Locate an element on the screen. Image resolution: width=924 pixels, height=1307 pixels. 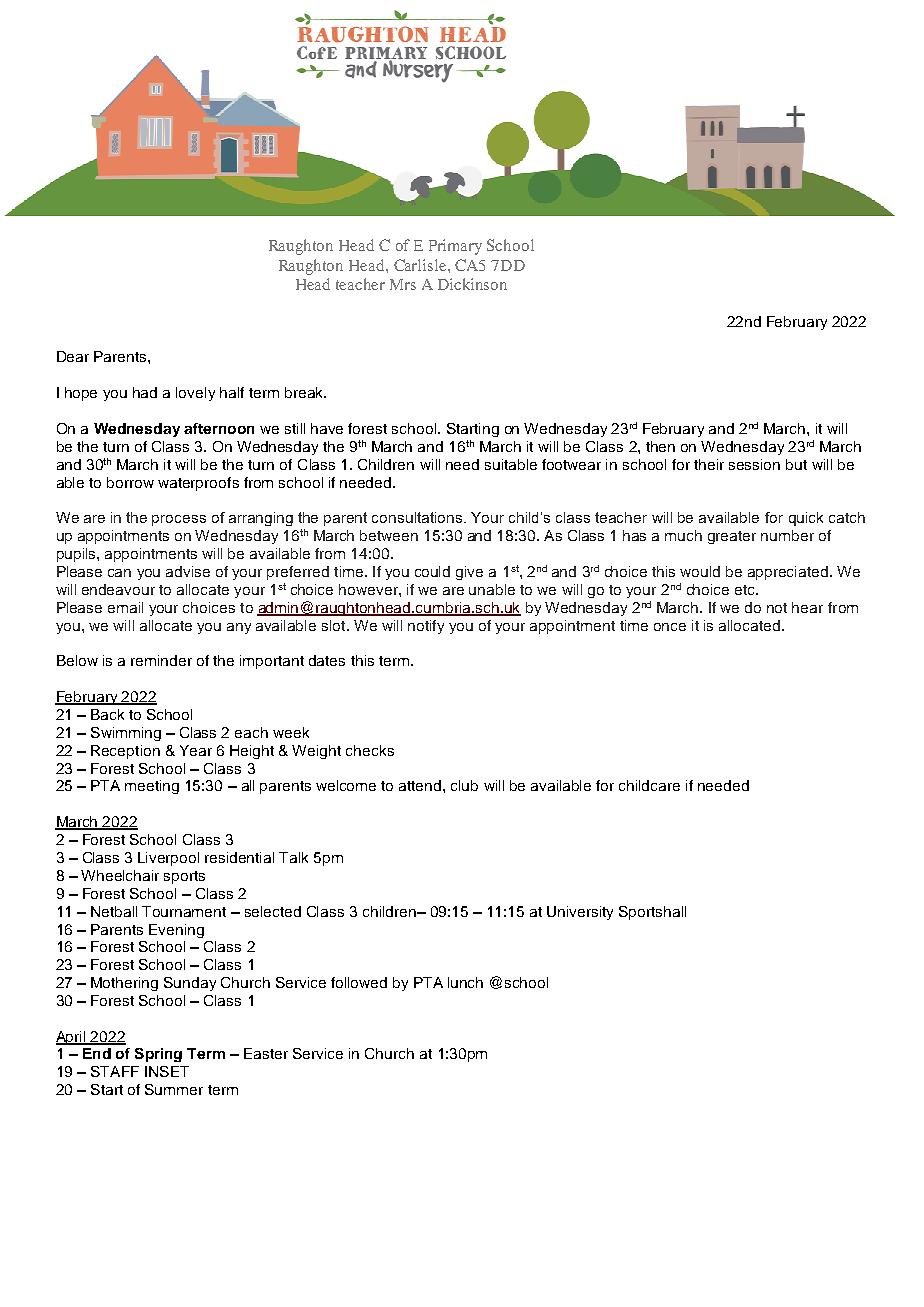
process is located at coordinates (179, 520).
